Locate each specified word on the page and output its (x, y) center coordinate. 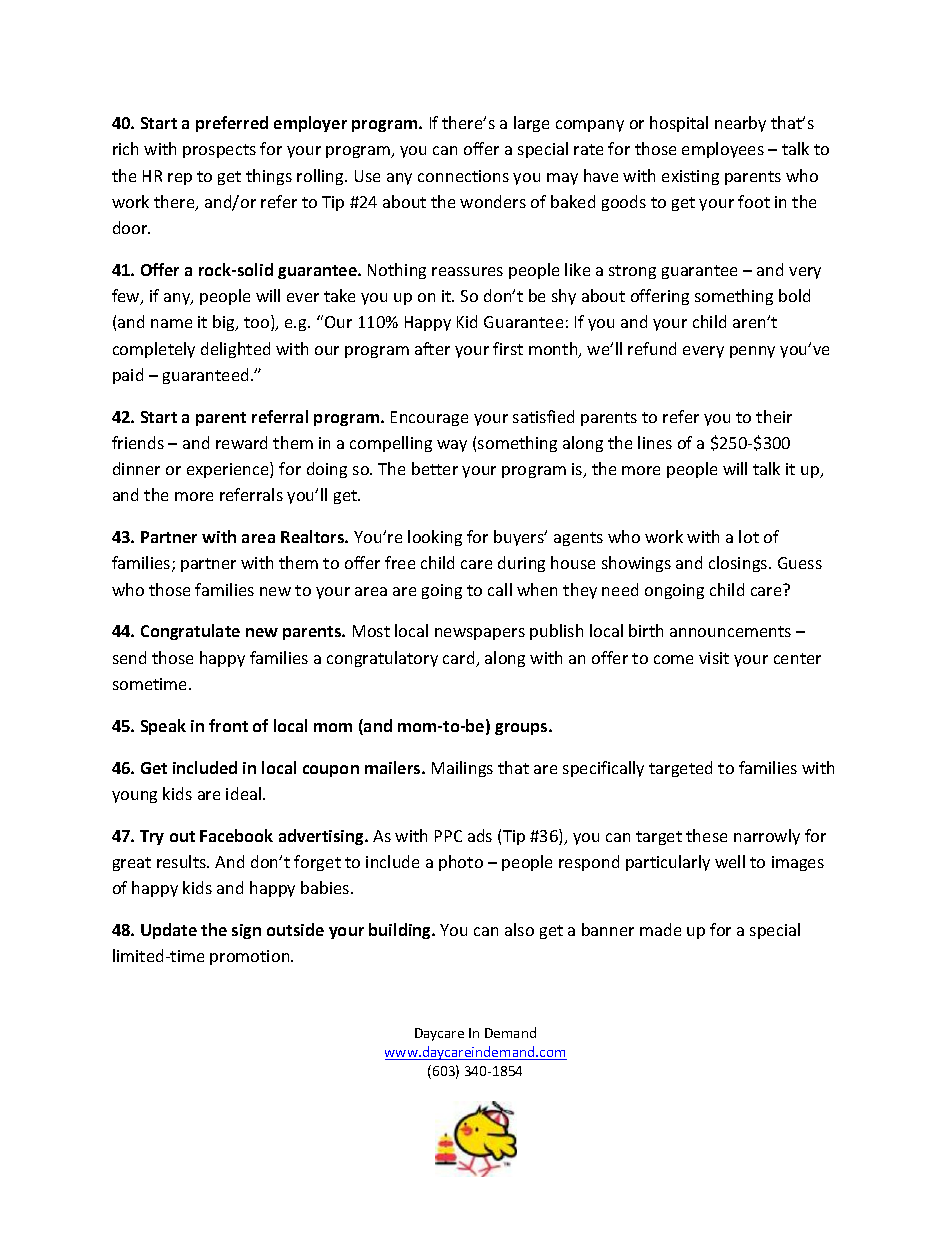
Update (169, 931)
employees (723, 150)
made (660, 929)
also (519, 929)
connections (463, 176)
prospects (219, 151)
